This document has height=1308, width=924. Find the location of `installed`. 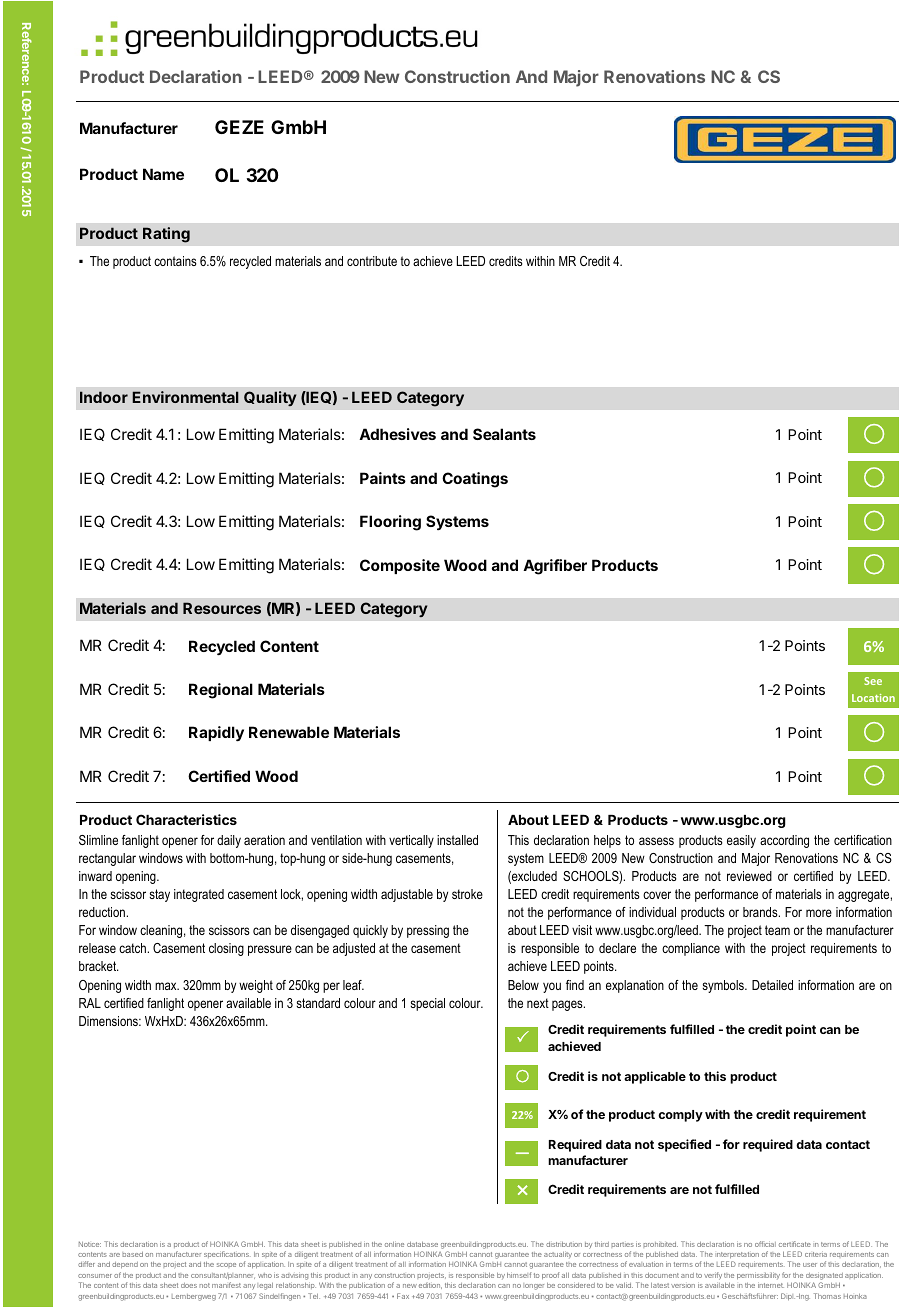

installed is located at coordinates (457, 840).
